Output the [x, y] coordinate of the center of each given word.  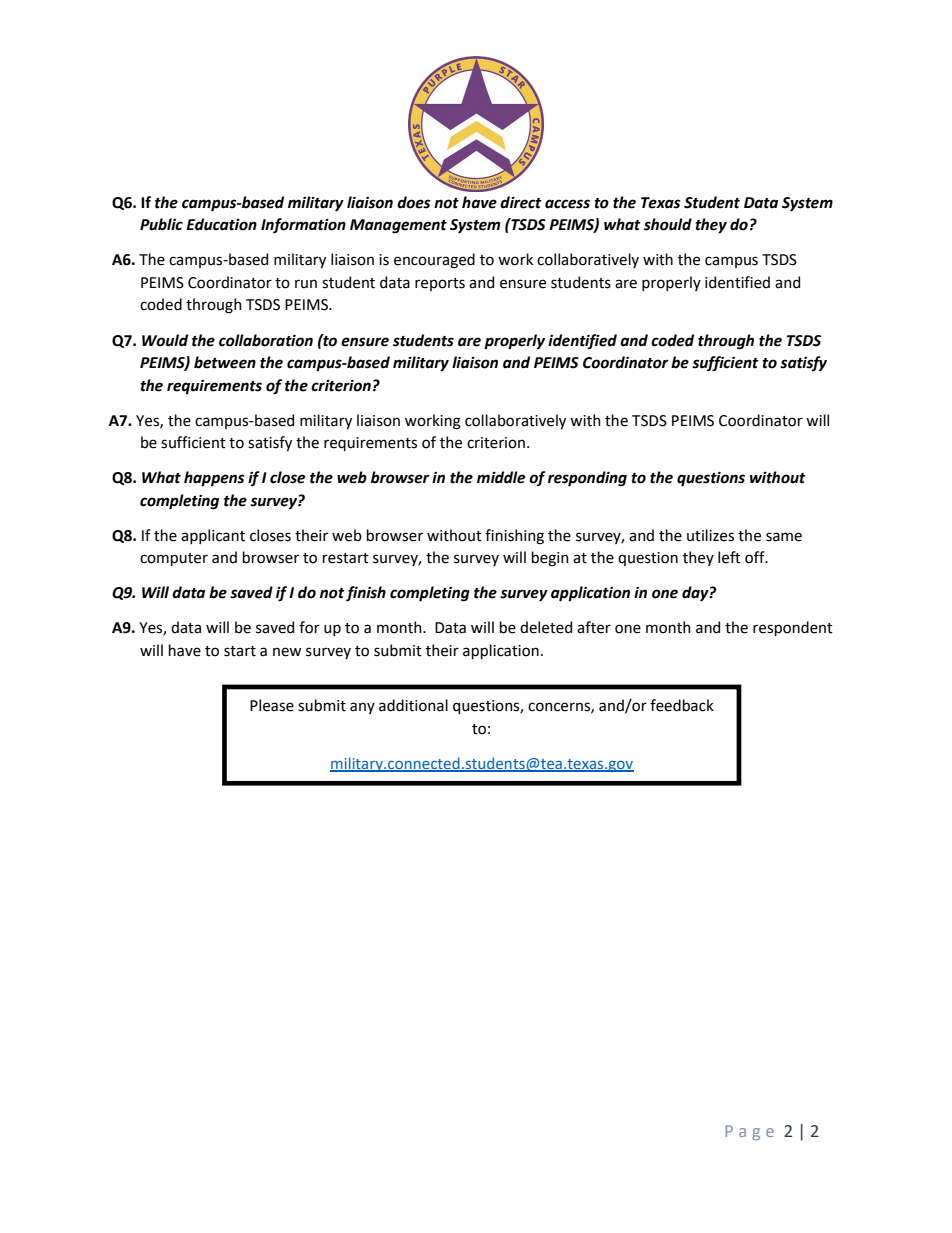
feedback [682, 705]
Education [221, 224]
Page [749, 1133]
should [668, 224]
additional [413, 705]
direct [521, 202]
